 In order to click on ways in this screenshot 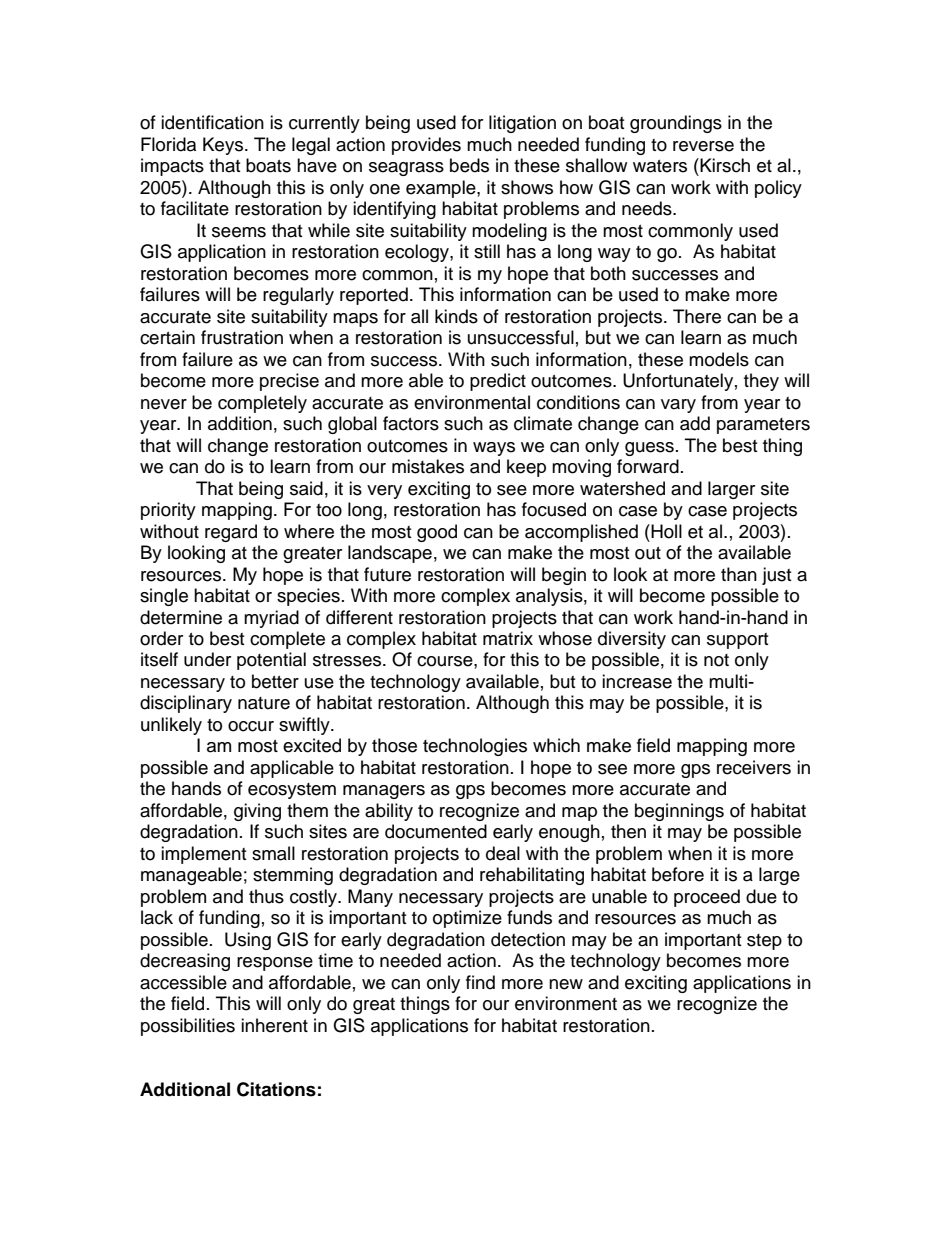, I will do `click(494, 449)`.
